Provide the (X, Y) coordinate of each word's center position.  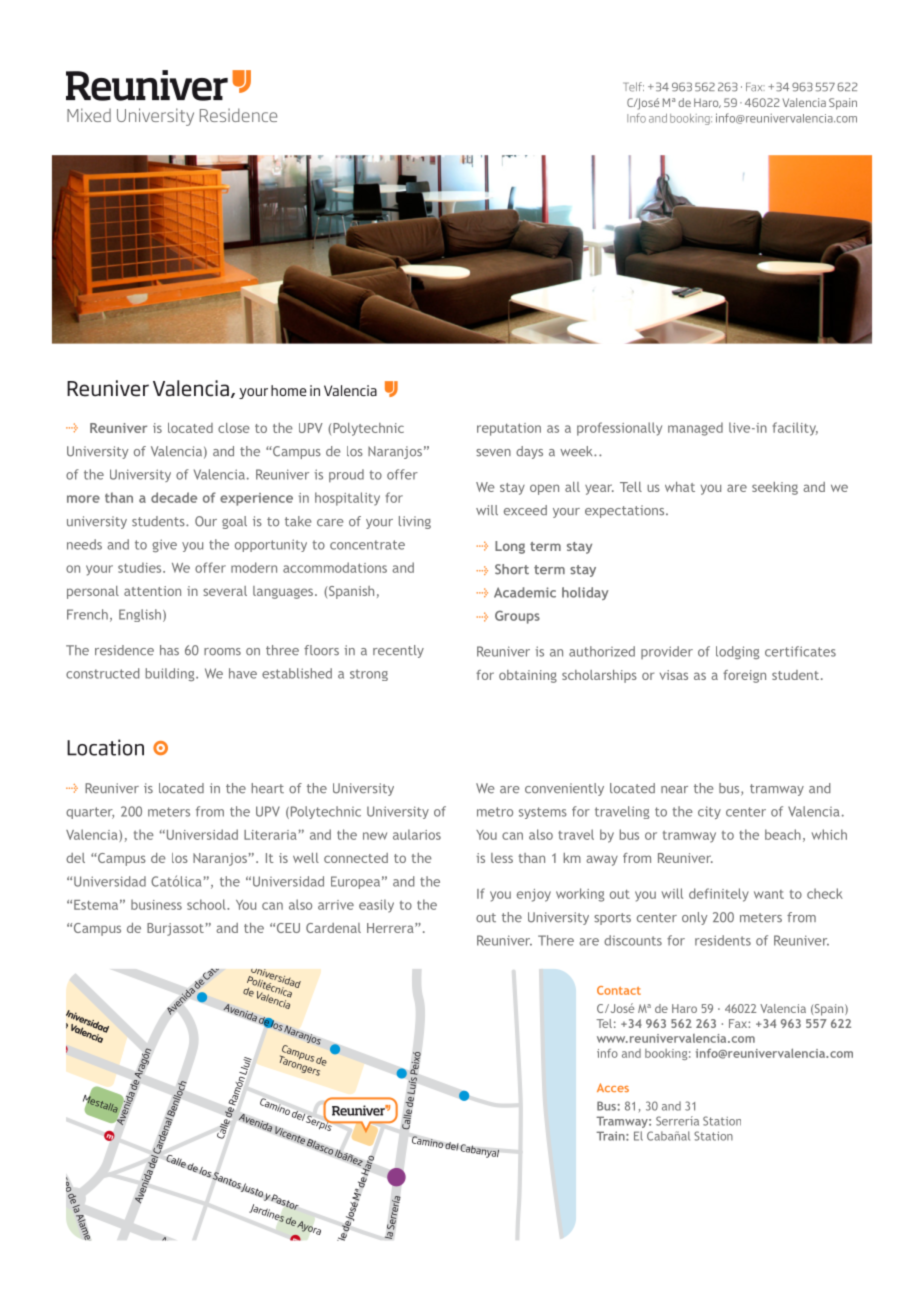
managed (695, 429)
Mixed (89, 115)
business (156, 904)
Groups (517, 617)
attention (152, 591)
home (289, 390)
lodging (737, 652)
